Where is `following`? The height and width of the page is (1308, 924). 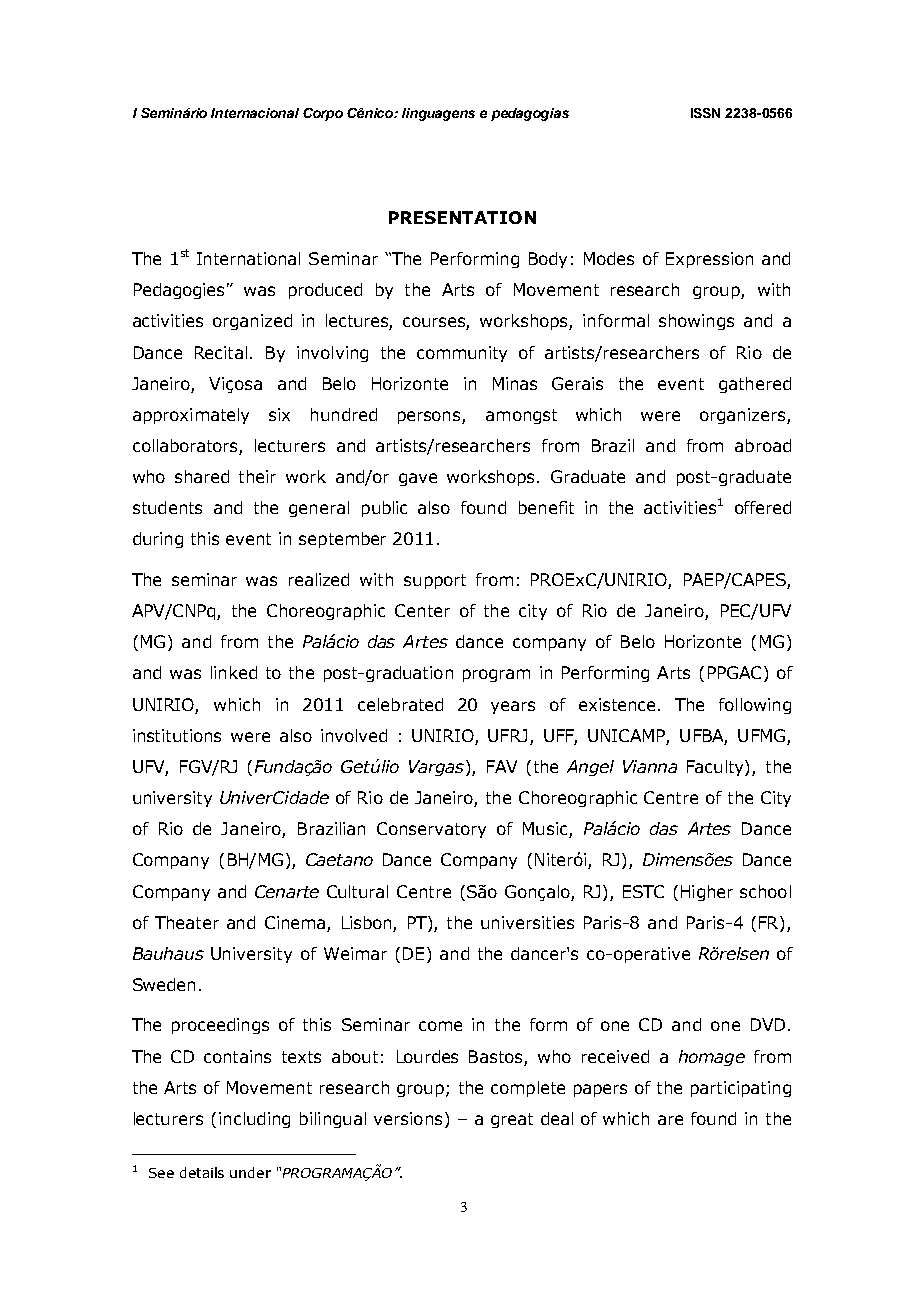
following is located at coordinates (755, 706).
